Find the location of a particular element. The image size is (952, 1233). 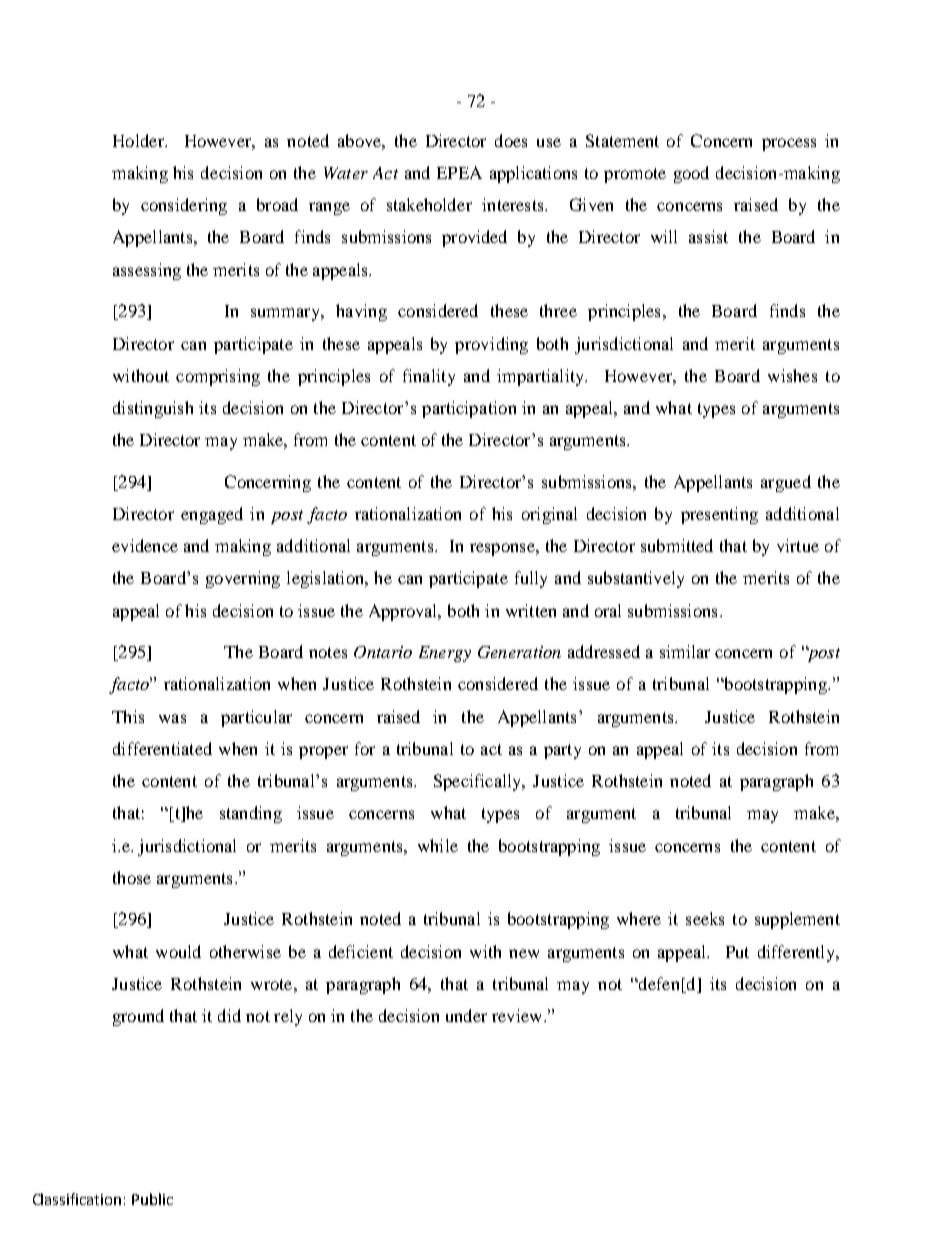

deficient is located at coordinates (361, 951).
